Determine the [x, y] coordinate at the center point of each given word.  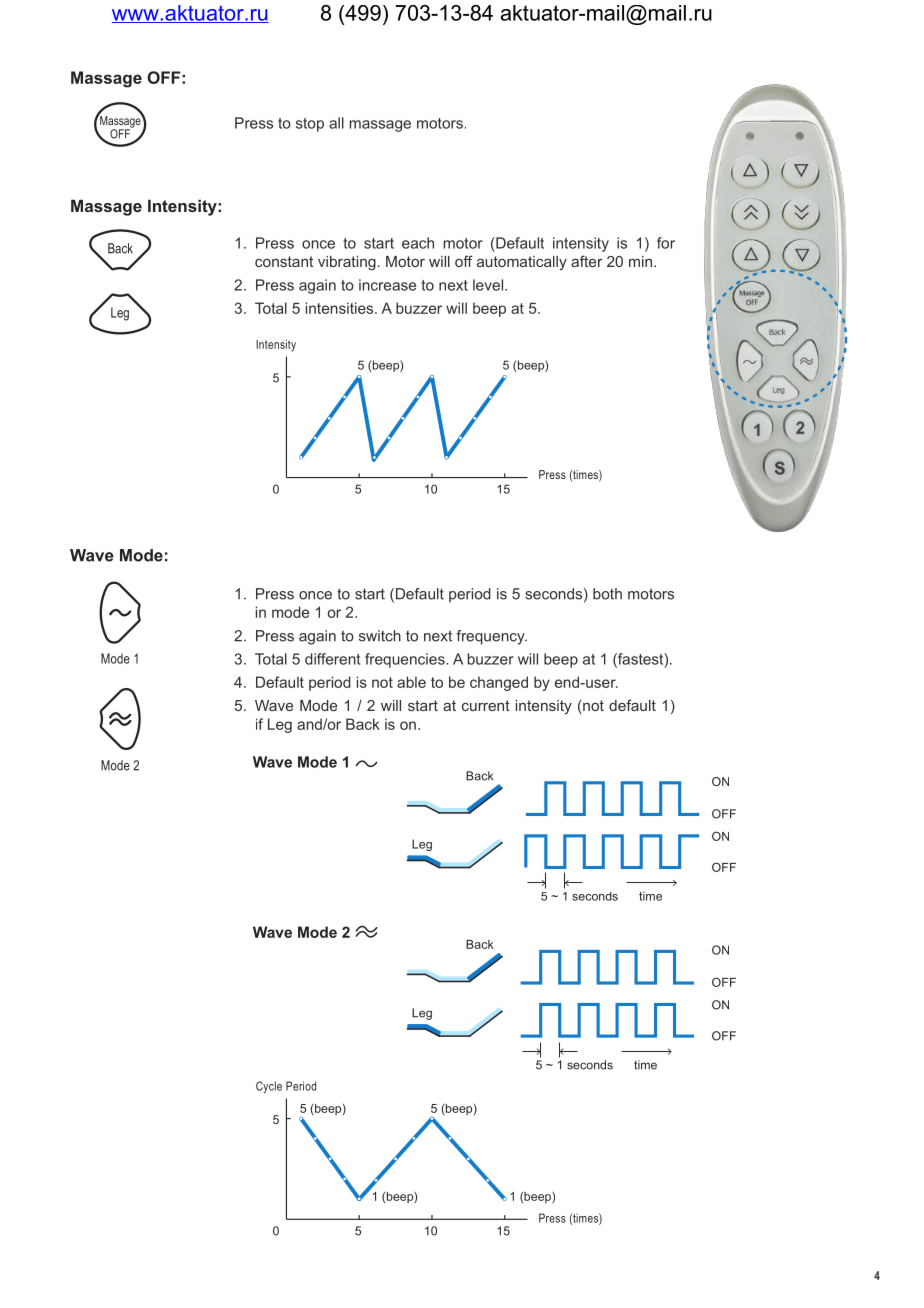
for [666, 243]
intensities [341, 308]
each [418, 243]
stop [310, 125]
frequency [491, 637]
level [488, 285]
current [486, 705]
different [332, 659]
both [607, 594]
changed [499, 683]
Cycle [269, 1087]
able [411, 682]
